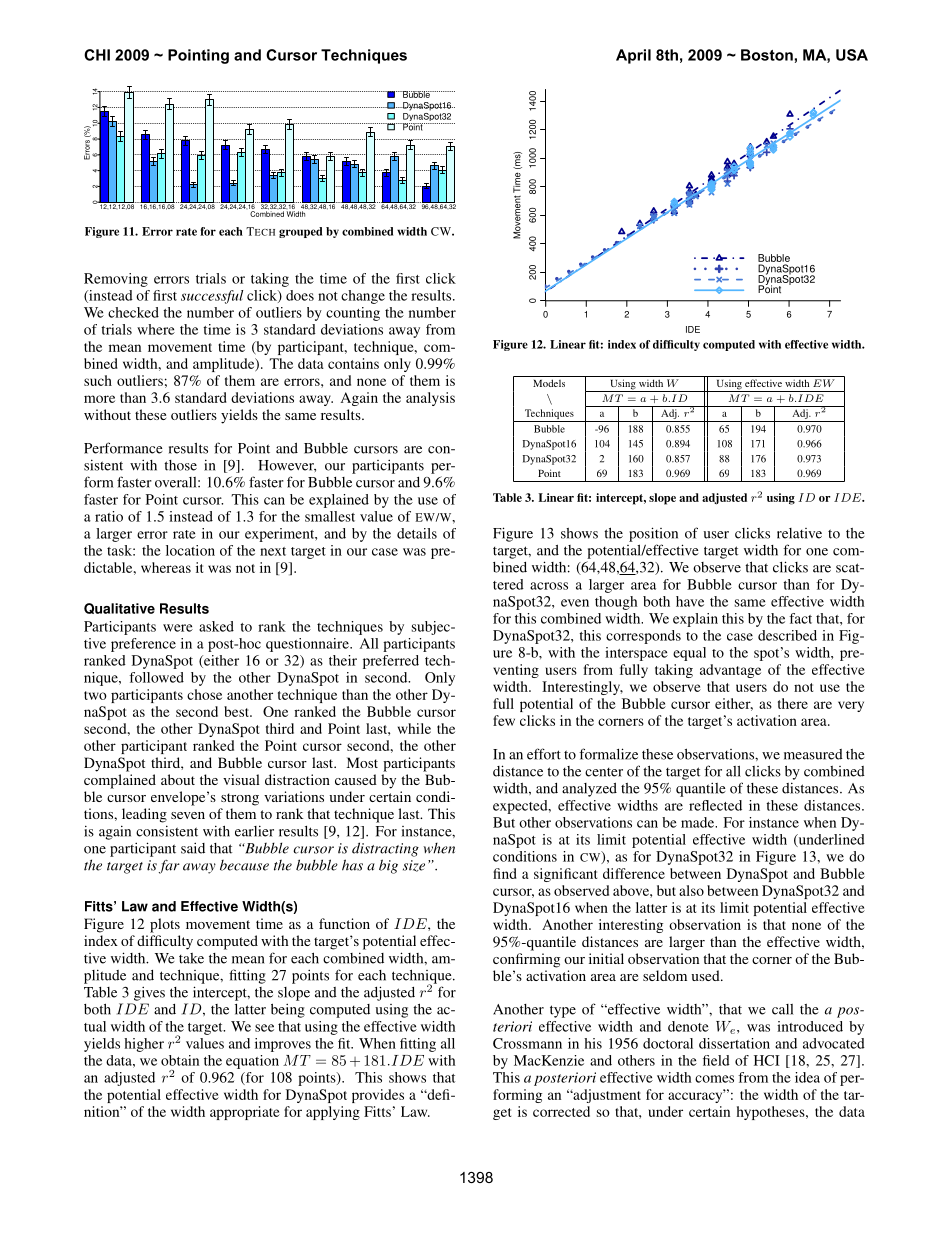 This screenshot has width=952, height=1233. What do you see at coordinates (633, 56) in the screenshot?
I see `April` at bounding box center [633, 56].
